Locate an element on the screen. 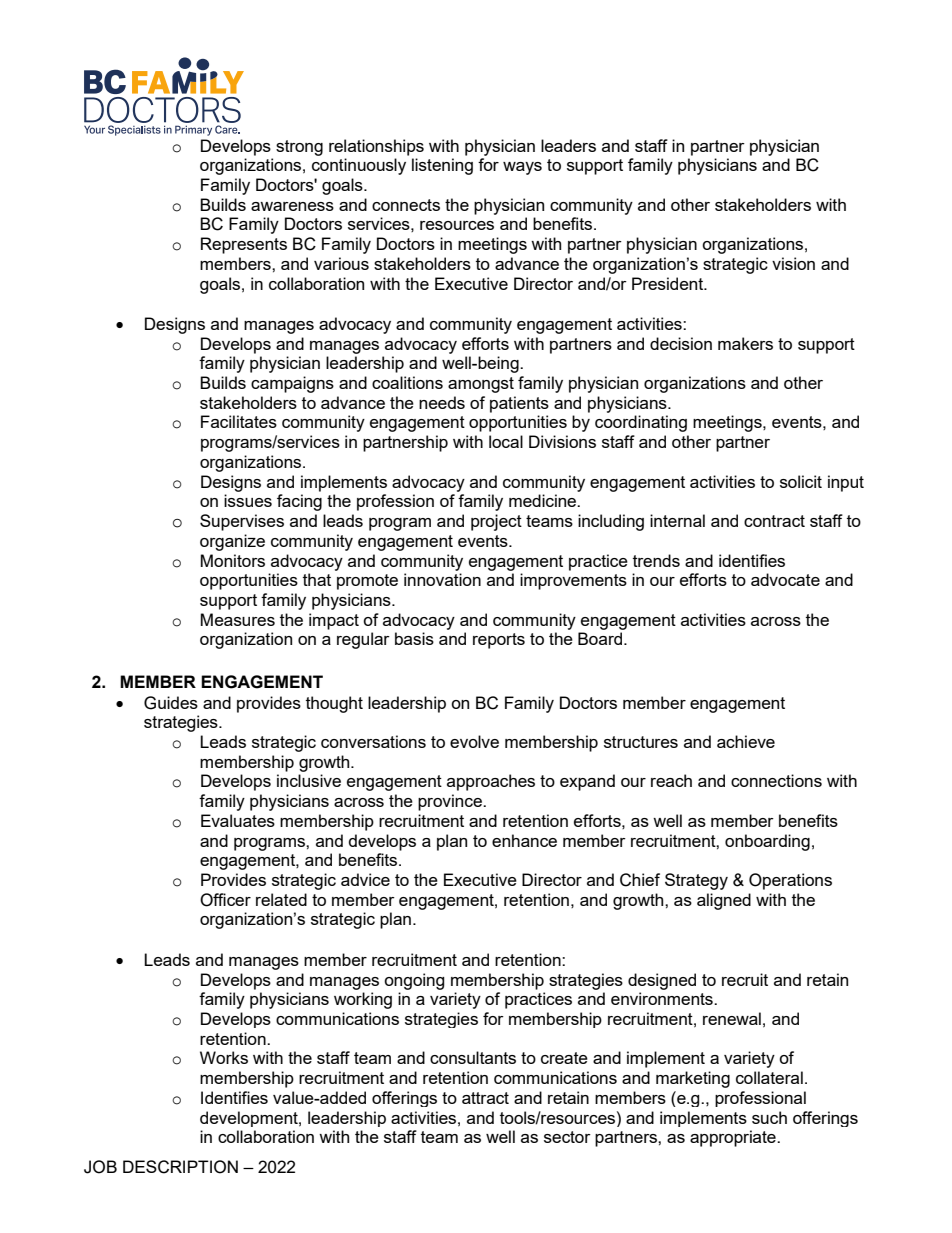  advocate is located at coordinates (785, 579).
